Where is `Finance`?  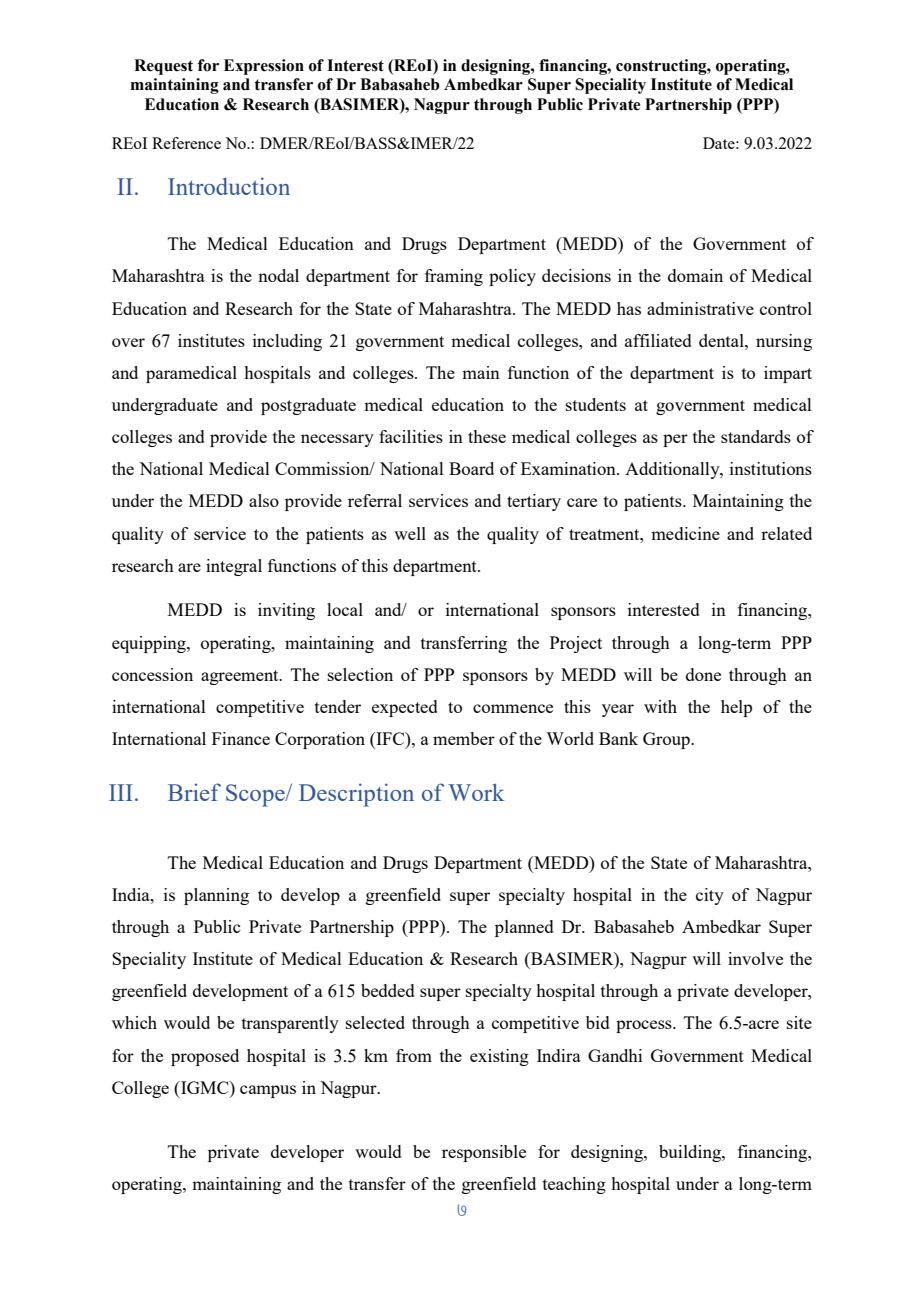 Finance is located at coordinates (241, 738).
